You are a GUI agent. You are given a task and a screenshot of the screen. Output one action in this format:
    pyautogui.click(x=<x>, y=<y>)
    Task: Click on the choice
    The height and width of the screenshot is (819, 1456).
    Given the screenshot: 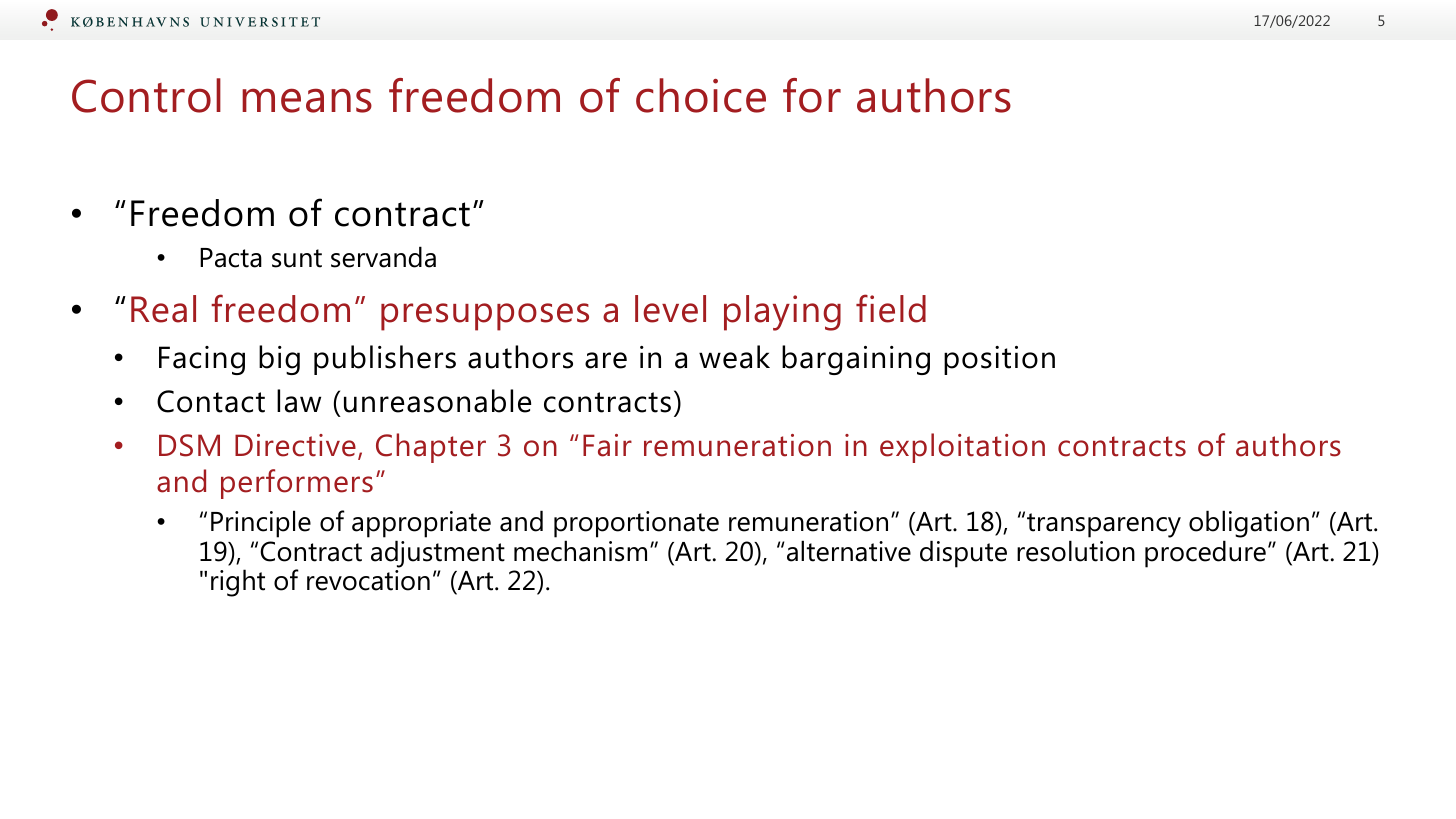 What is the action you would take?
    pyautogui.click(x=701, y=95)
